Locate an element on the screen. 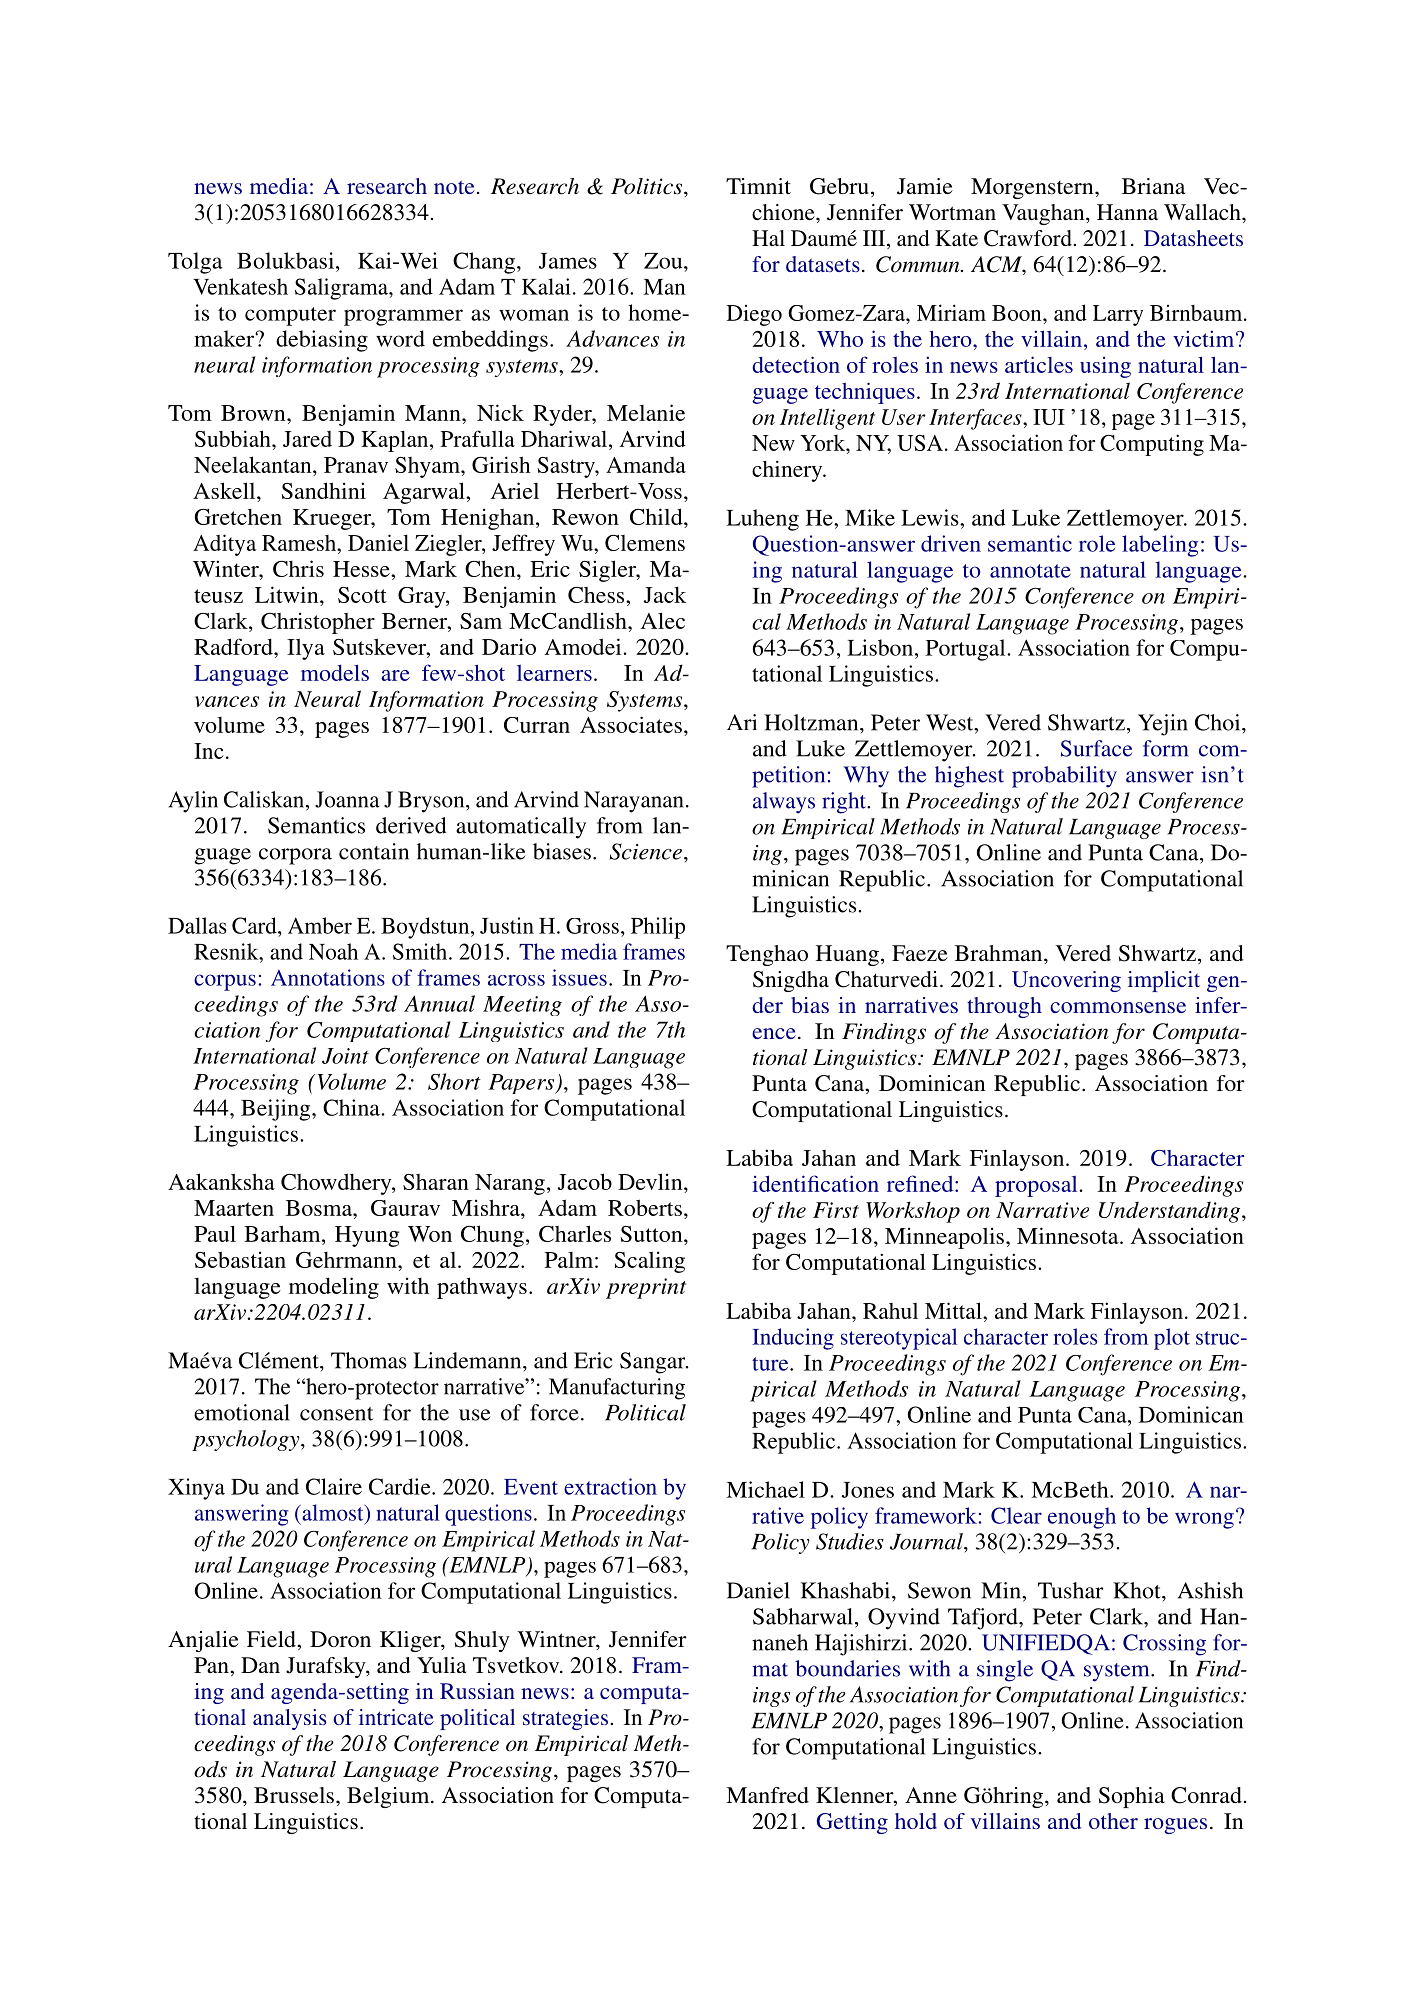  Zou is located at coordinates (664, 261).
